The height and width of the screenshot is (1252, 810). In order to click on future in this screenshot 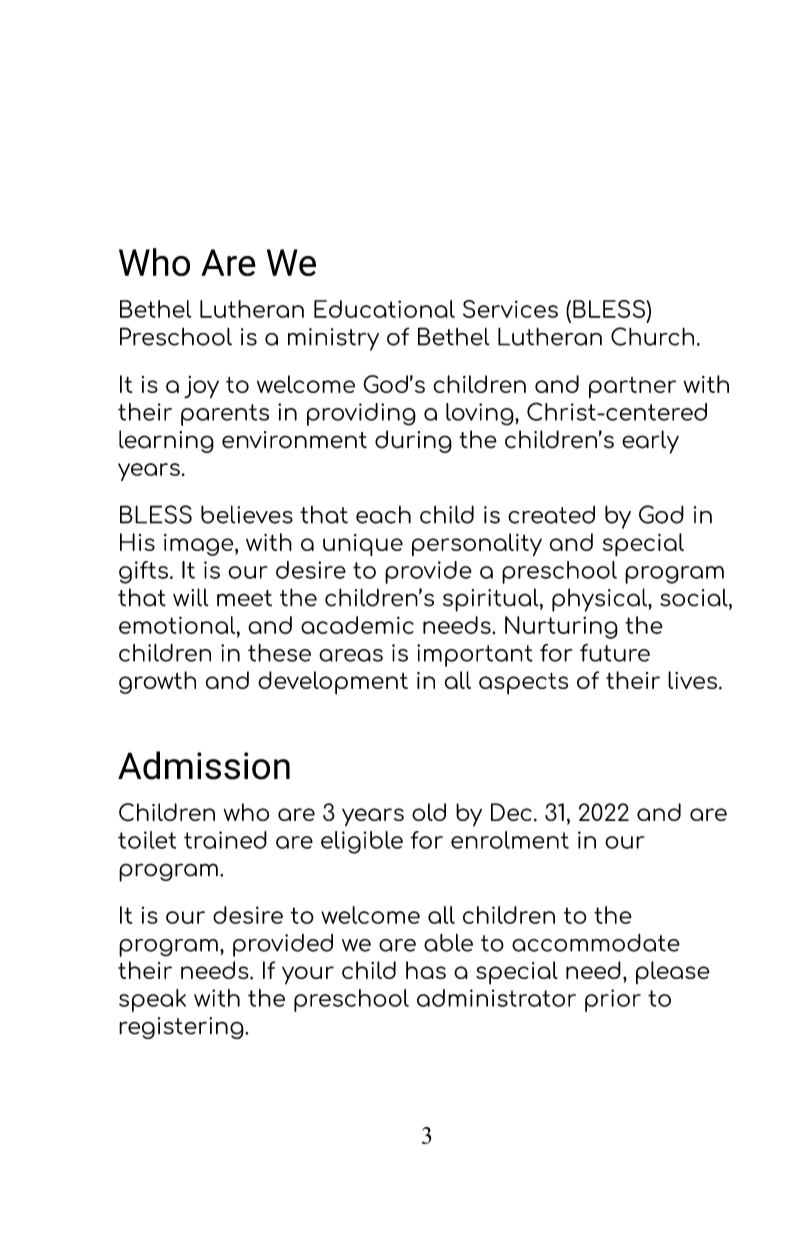, I will do `click(615, 653)`.
